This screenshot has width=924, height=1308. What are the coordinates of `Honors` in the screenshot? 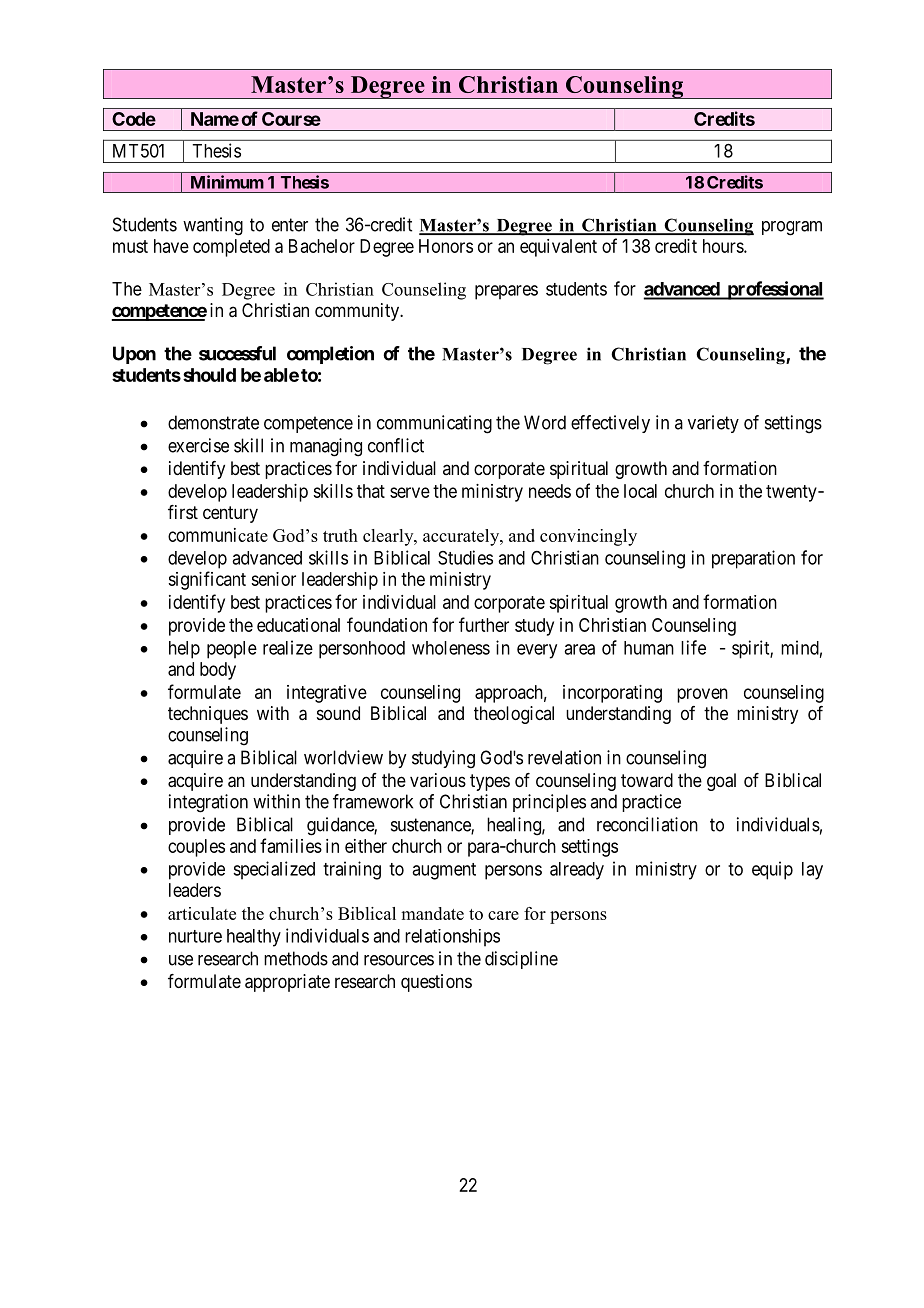 It's located at (446, 246).
